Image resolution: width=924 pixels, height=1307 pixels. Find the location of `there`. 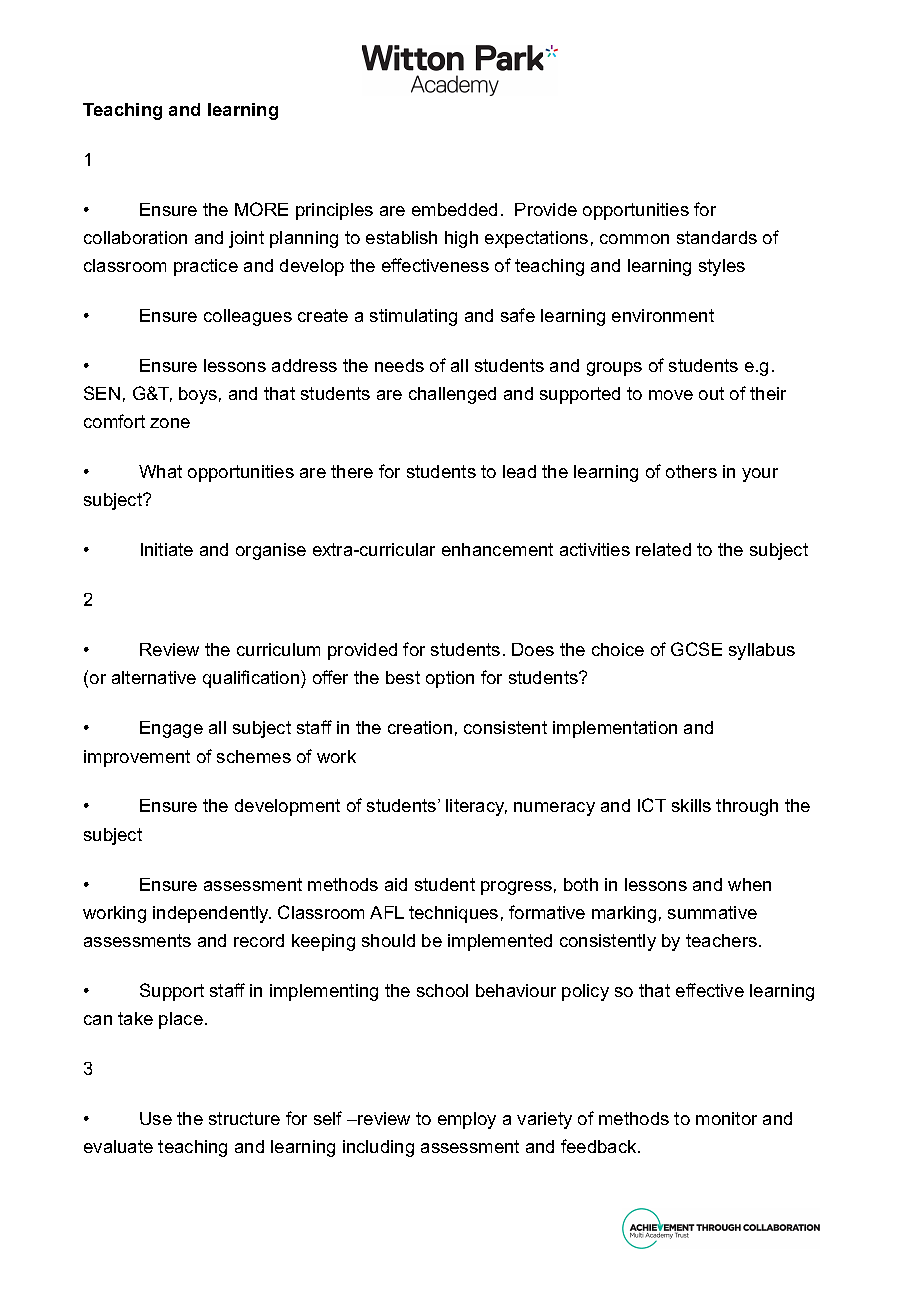

there is located at coordinates (352, 471).
